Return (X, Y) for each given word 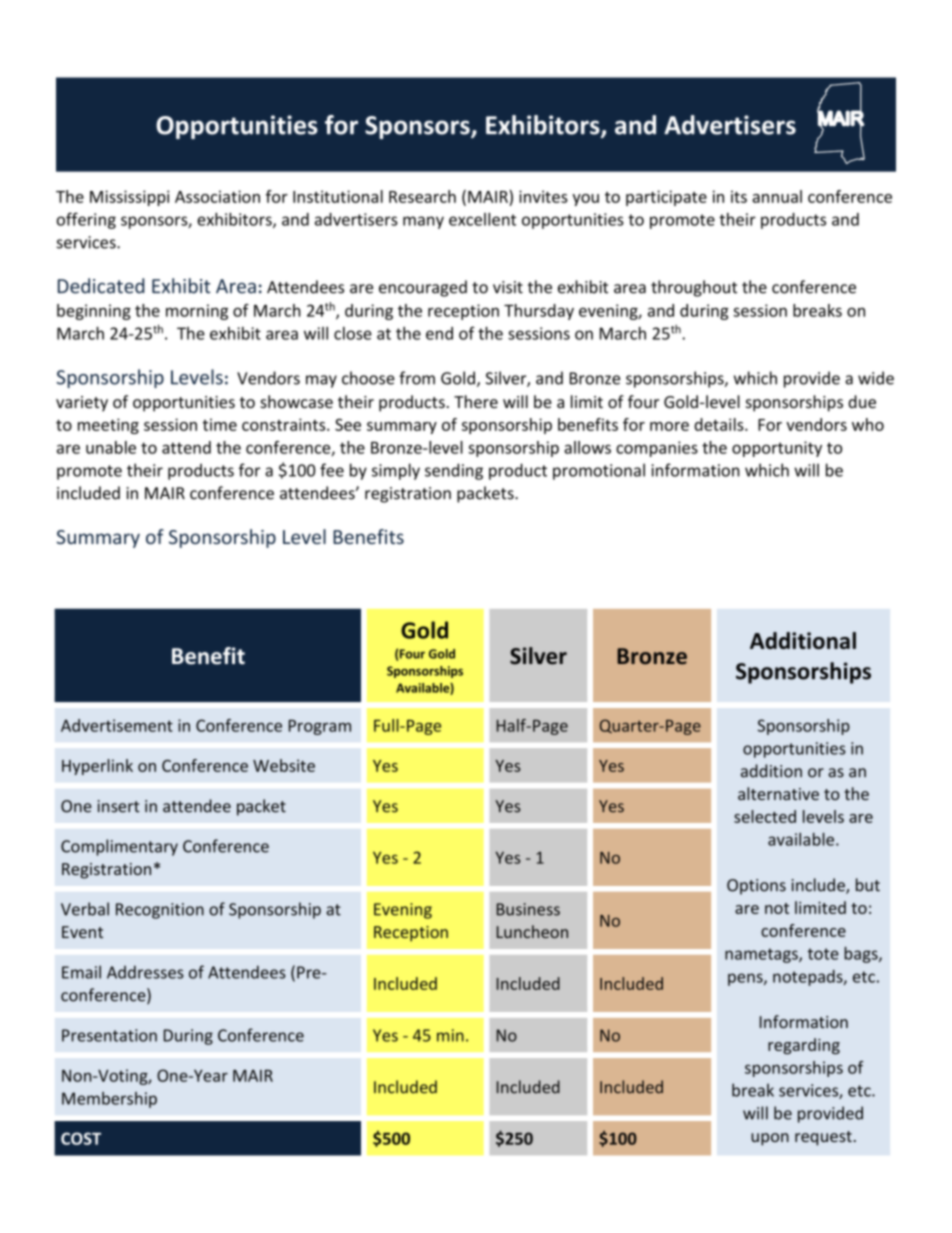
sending (454, 471)
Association (217, 196)
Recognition (160, 911)
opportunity (777, 449)
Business (528, 909)
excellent (482, 219)
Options (756, 887)
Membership (109, 1100)
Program (320, 727)
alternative (778, 793)
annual (777, 196)
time (220, 424)
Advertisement (117, 725)
